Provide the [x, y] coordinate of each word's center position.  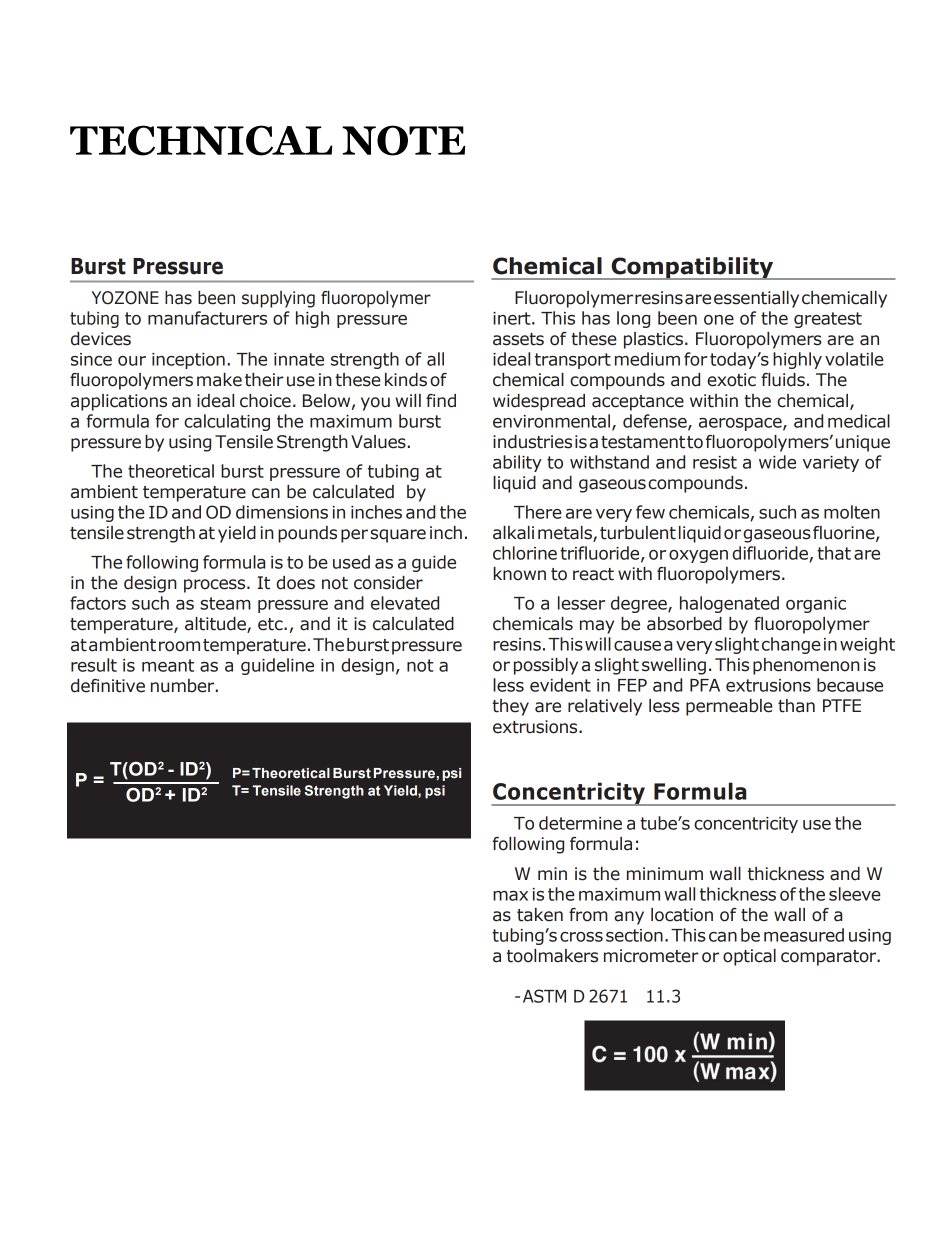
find [441, 401]
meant [168, 665]
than [796, 706]
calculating [227, 422]
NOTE [403, 140]
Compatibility [692, 268]
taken [540, 915]
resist [715, 462]
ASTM [544, 996]
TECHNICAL [201, 140]
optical [749, 957]
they [510, 707]
